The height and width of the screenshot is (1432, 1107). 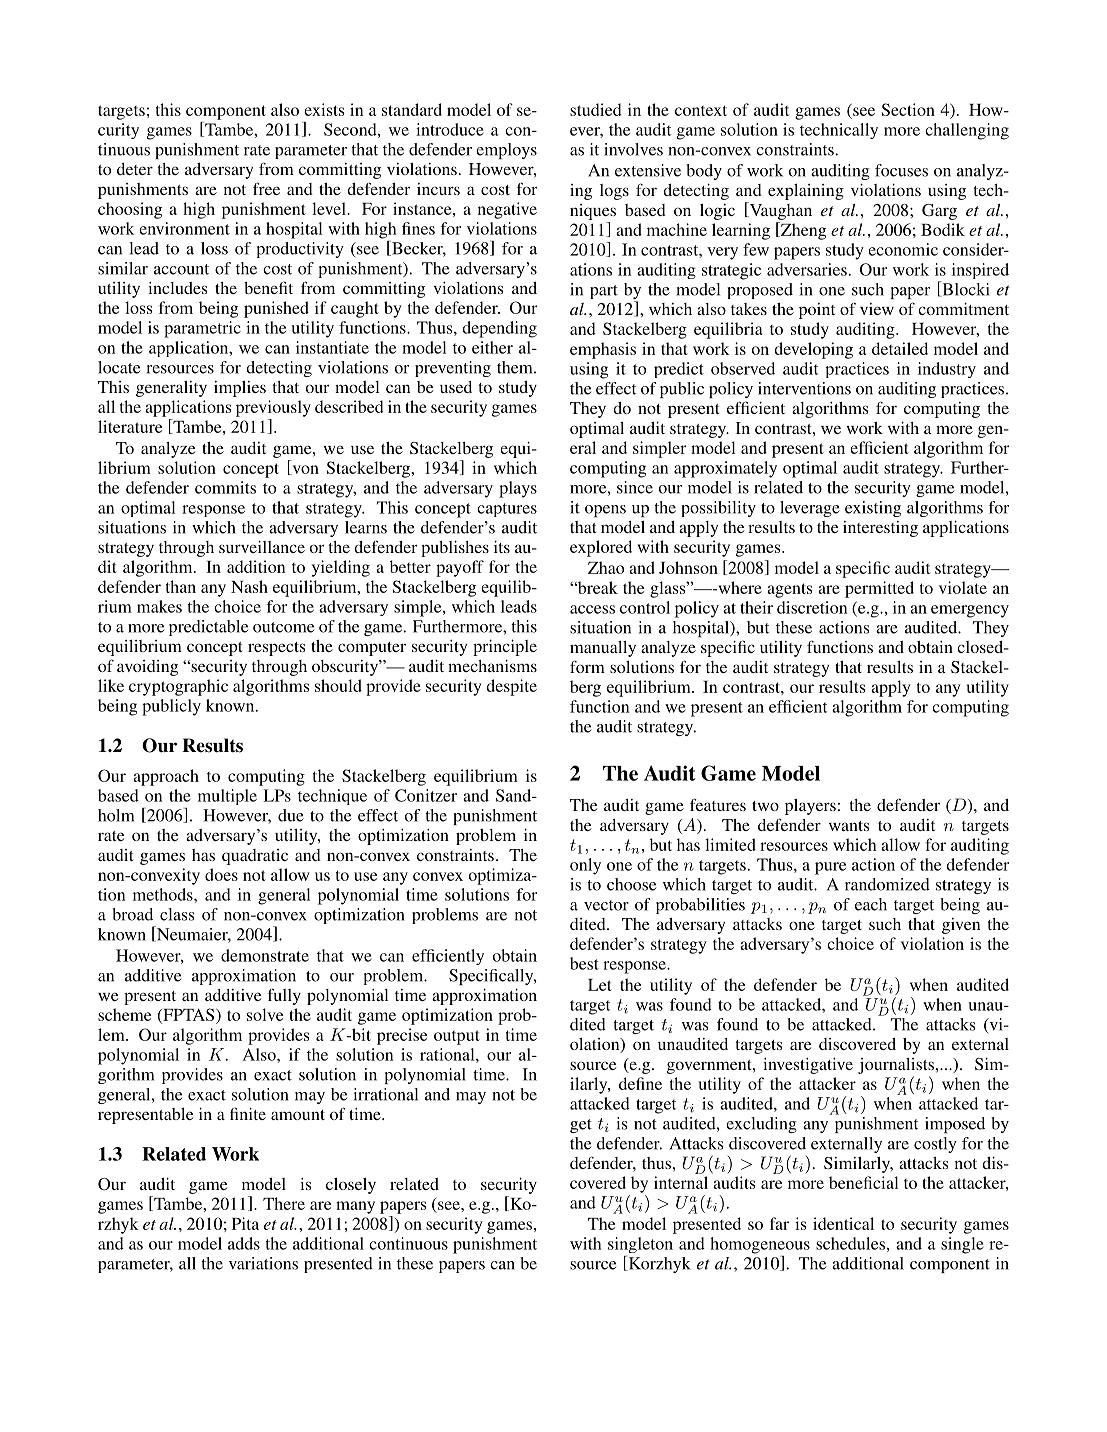 What do you see at coordinates (901, 170) in the screenshot?
I see `focuses` at bounding box center [901, 170].
